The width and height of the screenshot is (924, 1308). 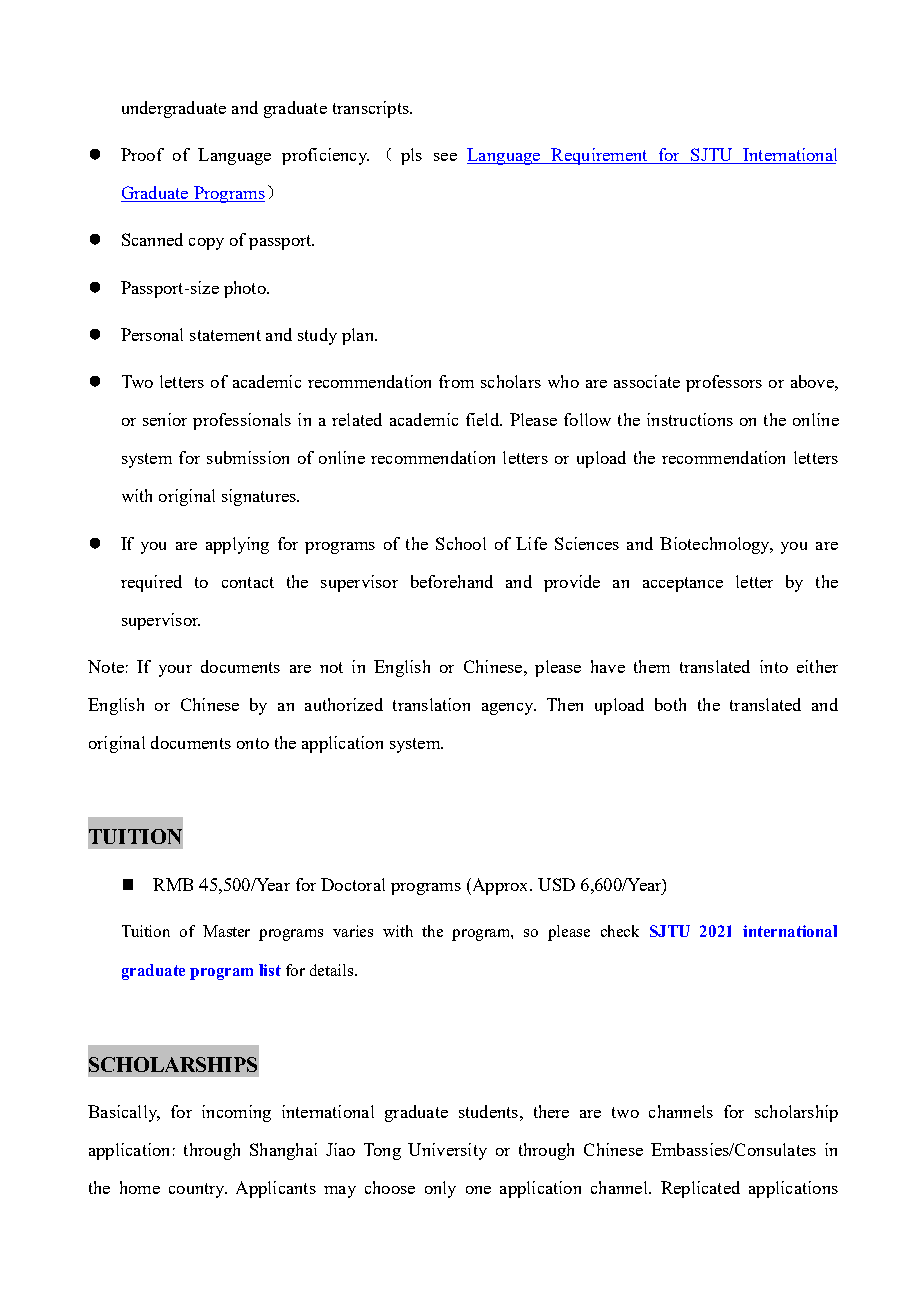 What do you see at coordinates (175, 671) in the screenshot?
I see `your` at bounding box center [175, 671].
